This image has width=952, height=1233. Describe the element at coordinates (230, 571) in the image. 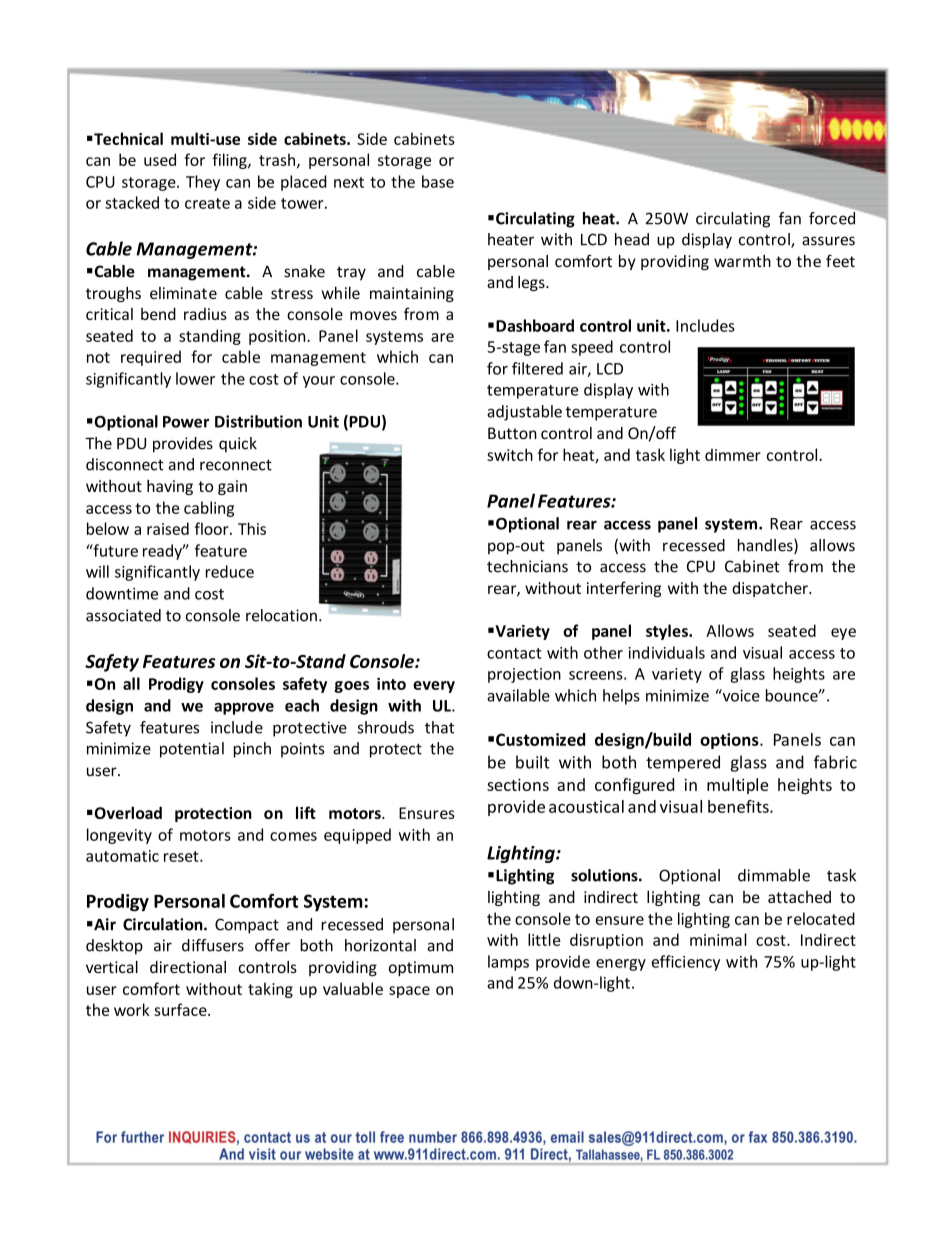

I see `reduce` at that location.
